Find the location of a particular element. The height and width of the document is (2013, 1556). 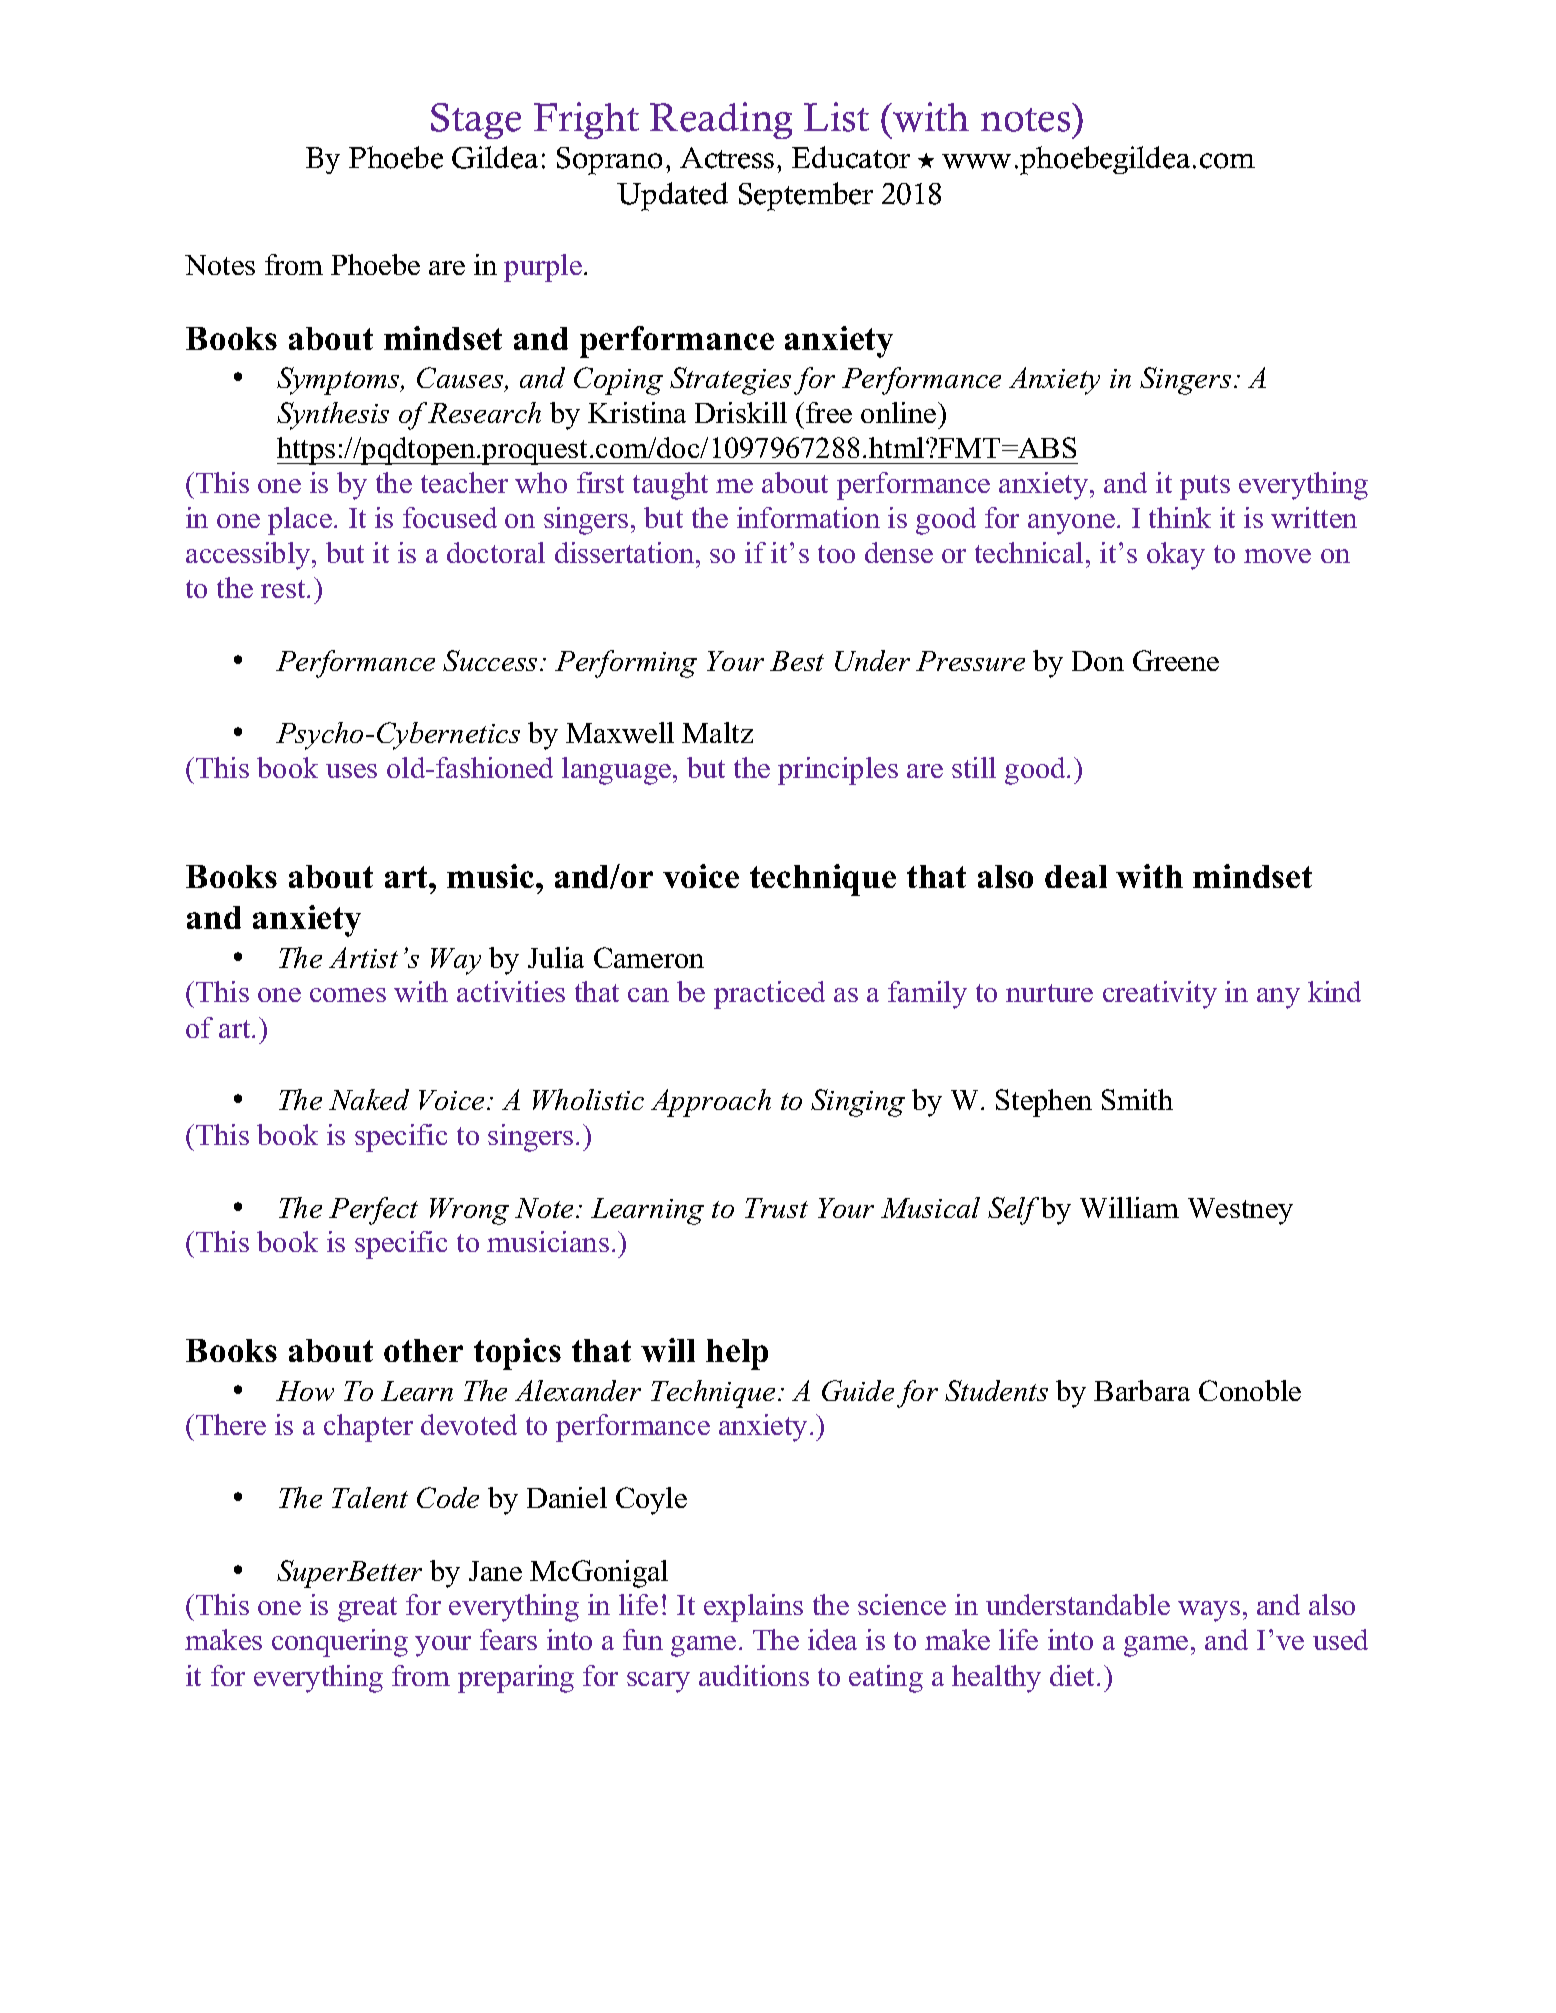

conquering is located at coordinates (340, 1643).
